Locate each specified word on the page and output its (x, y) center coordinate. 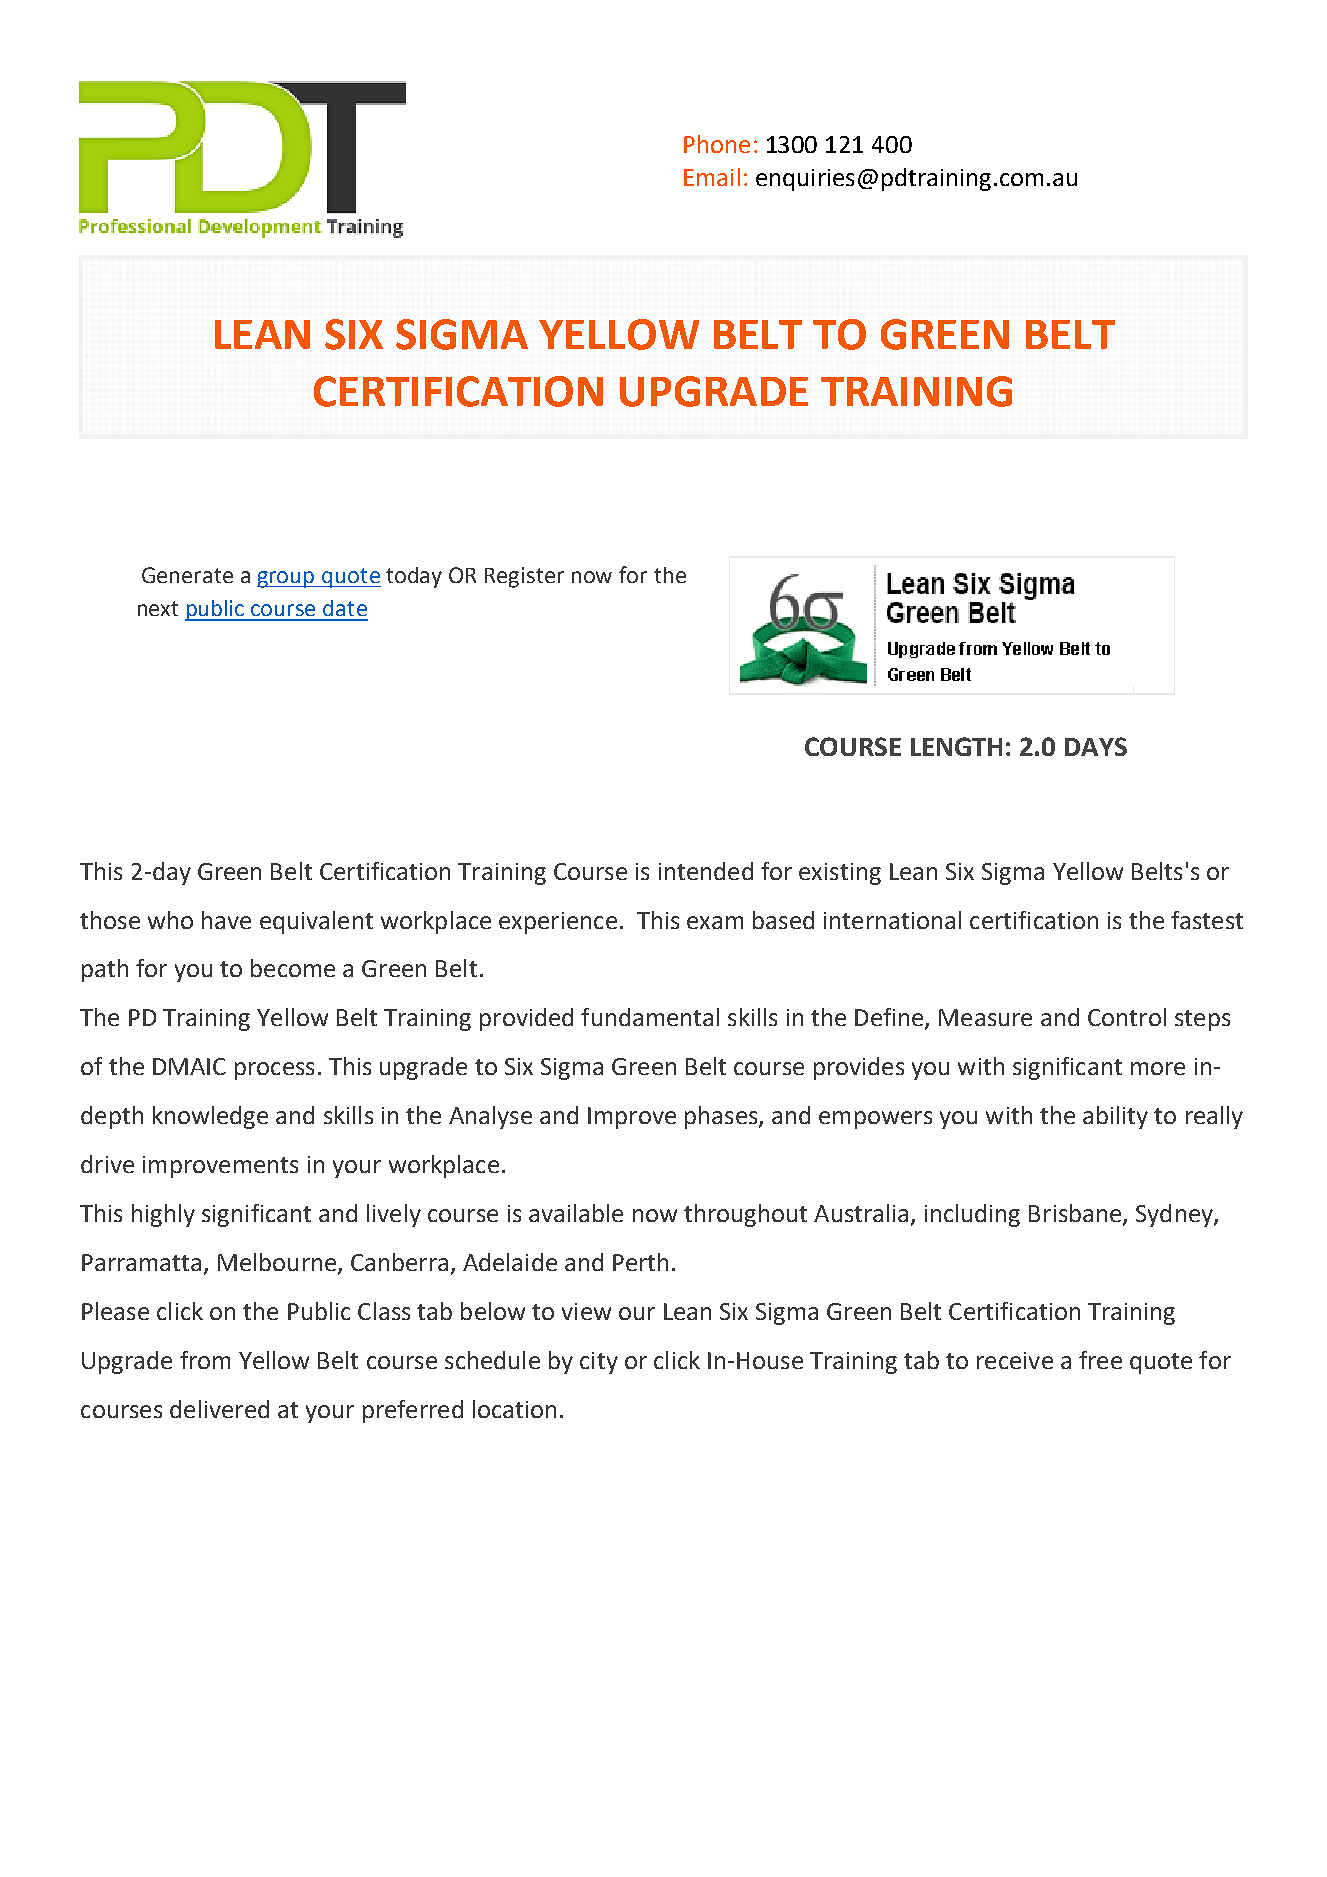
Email (712, 177)
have (226, 920)
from (205, 1360)
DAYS (1096, 746)
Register (524, 577)
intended (706, 871)
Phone (717, 144)
